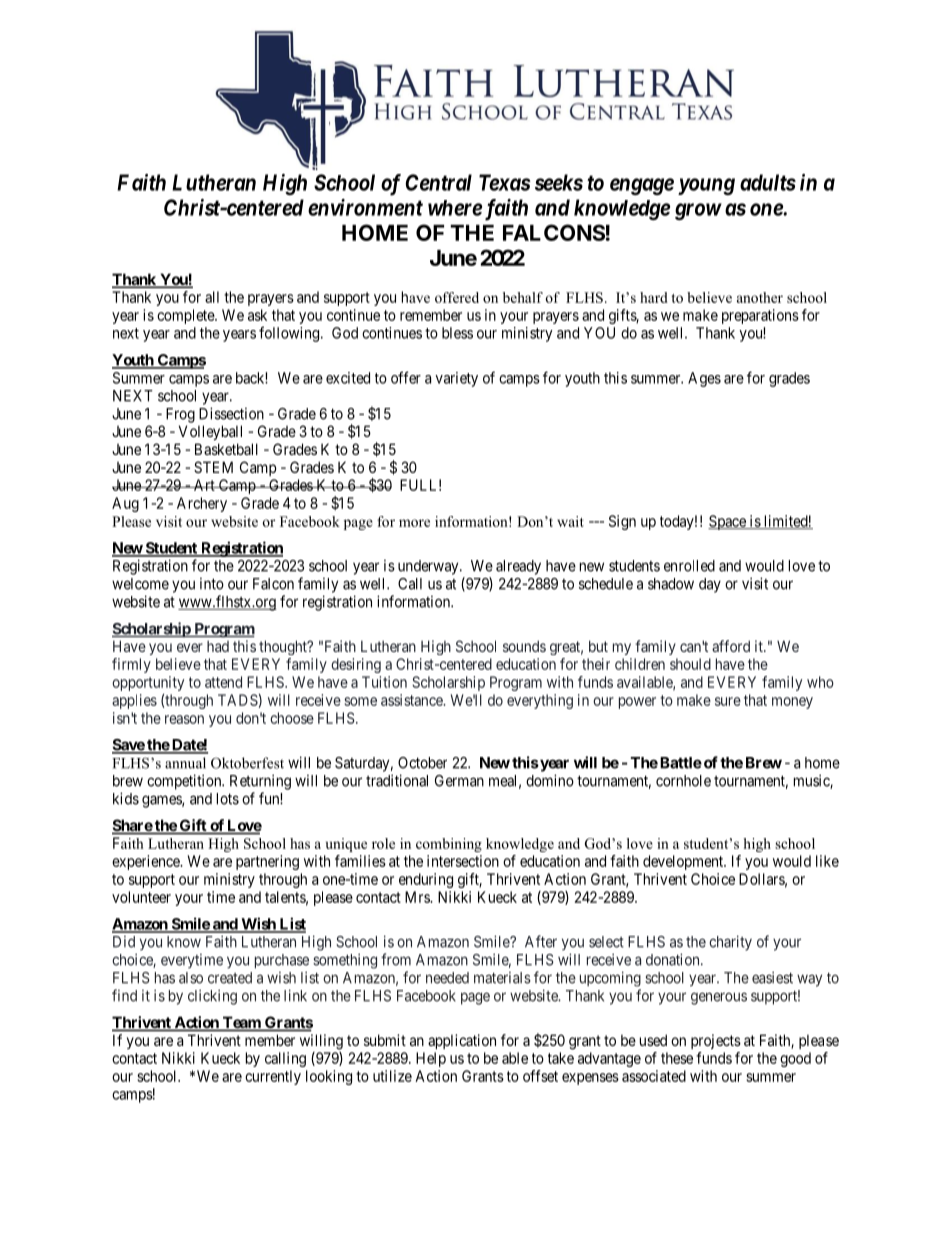 The width and height of the screenshot is (952, 1233). I want to click on where, so click(455, 208).
